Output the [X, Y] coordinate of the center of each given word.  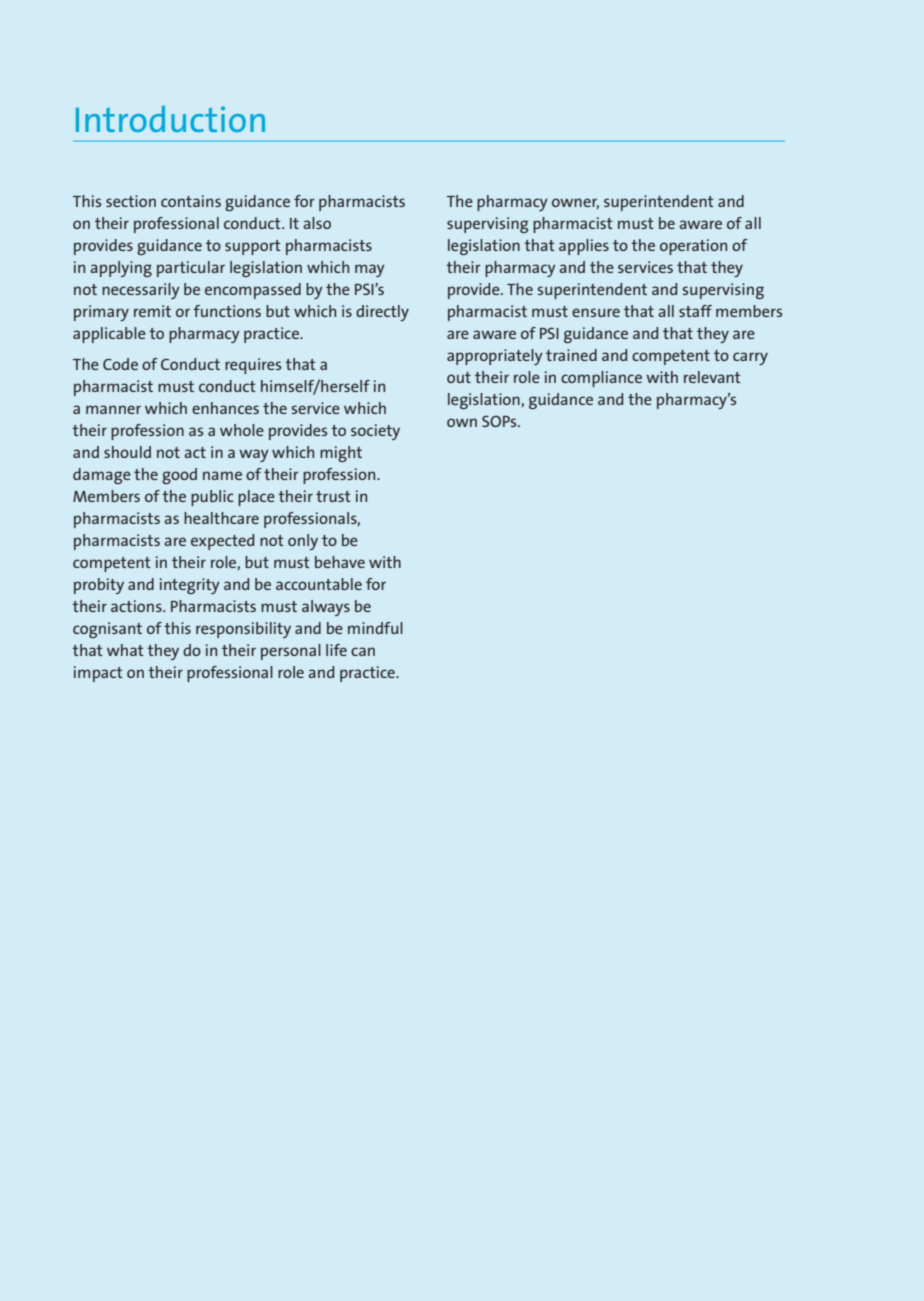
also [317, 223]
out [459, 377]
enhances [225, 408]
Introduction [170, 119]
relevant [712, 377]
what [125, 650]
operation [693, 247]
